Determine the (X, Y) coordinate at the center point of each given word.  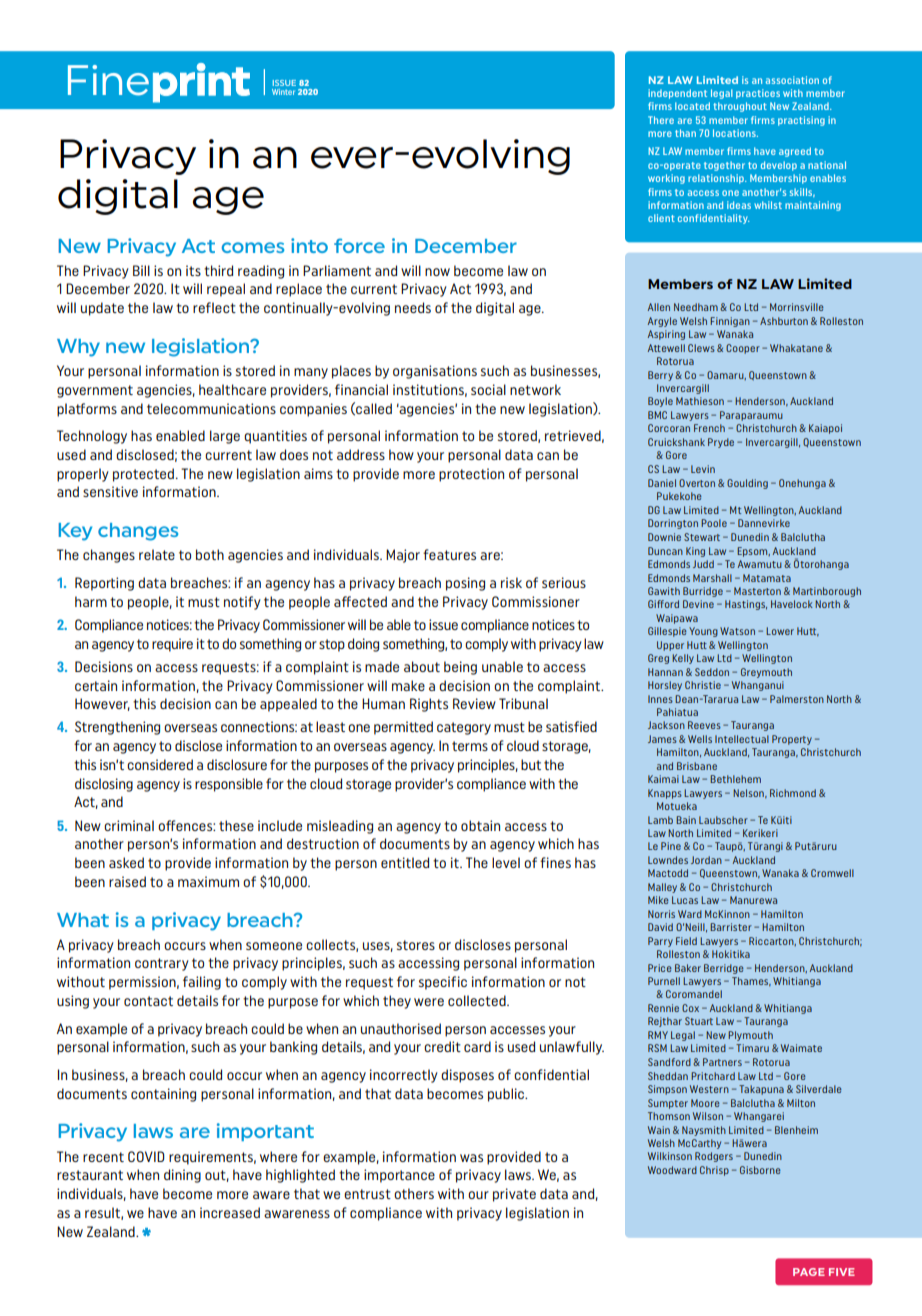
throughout (740, 107)
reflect (214, 307)
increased (230, 1212)
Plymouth (750, 1036)
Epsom (753, 552)
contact (148, 1001)
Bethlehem (735, 779)
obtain (480, 825)
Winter (283, 92)
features (449, 554)
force (359, 245)
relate (157, 554)
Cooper (743, 349)
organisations (435, 372)
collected (478, 1000)
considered (160, 764)
